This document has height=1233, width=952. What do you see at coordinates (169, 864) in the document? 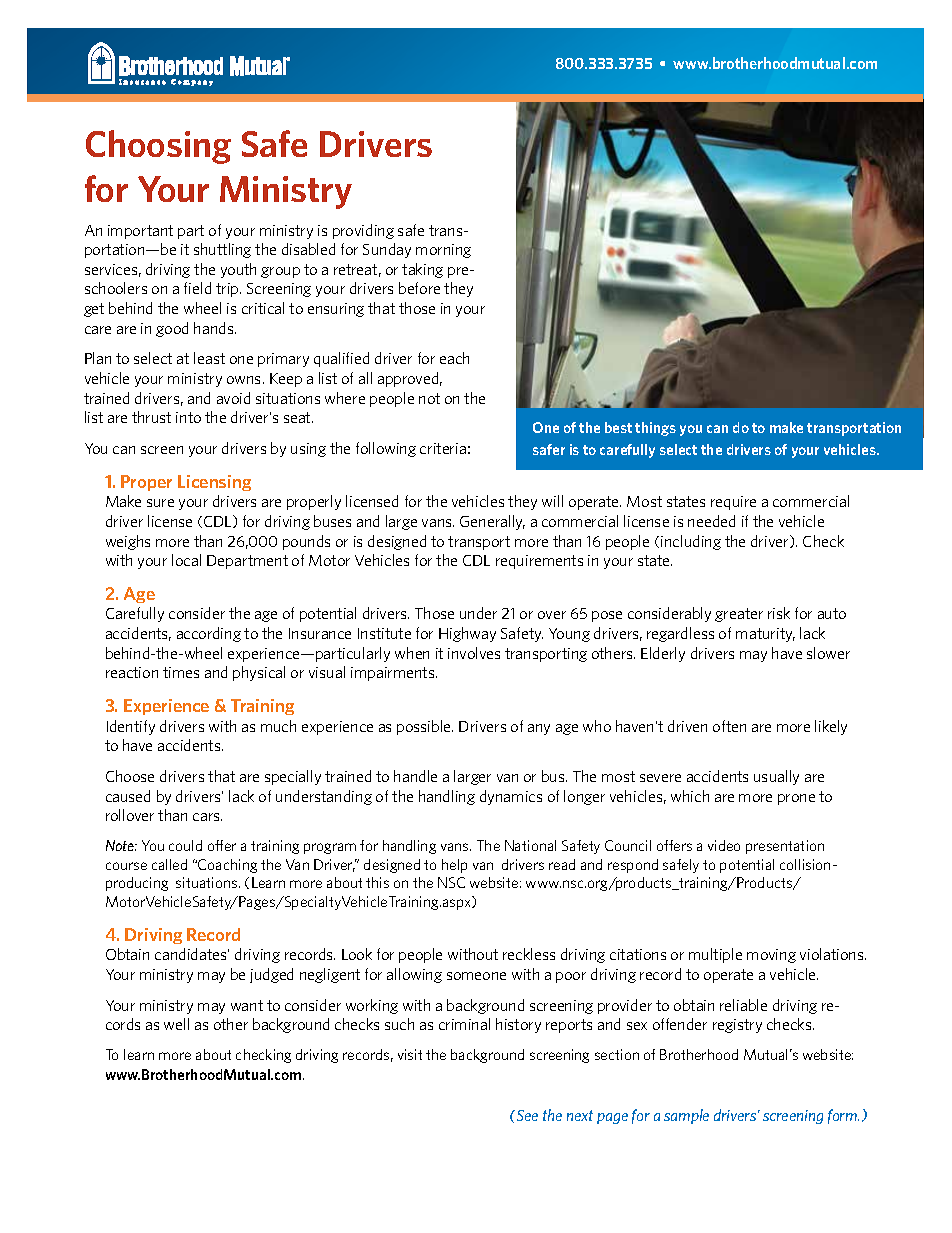
I see `called` at bounding box center [169, 864].
